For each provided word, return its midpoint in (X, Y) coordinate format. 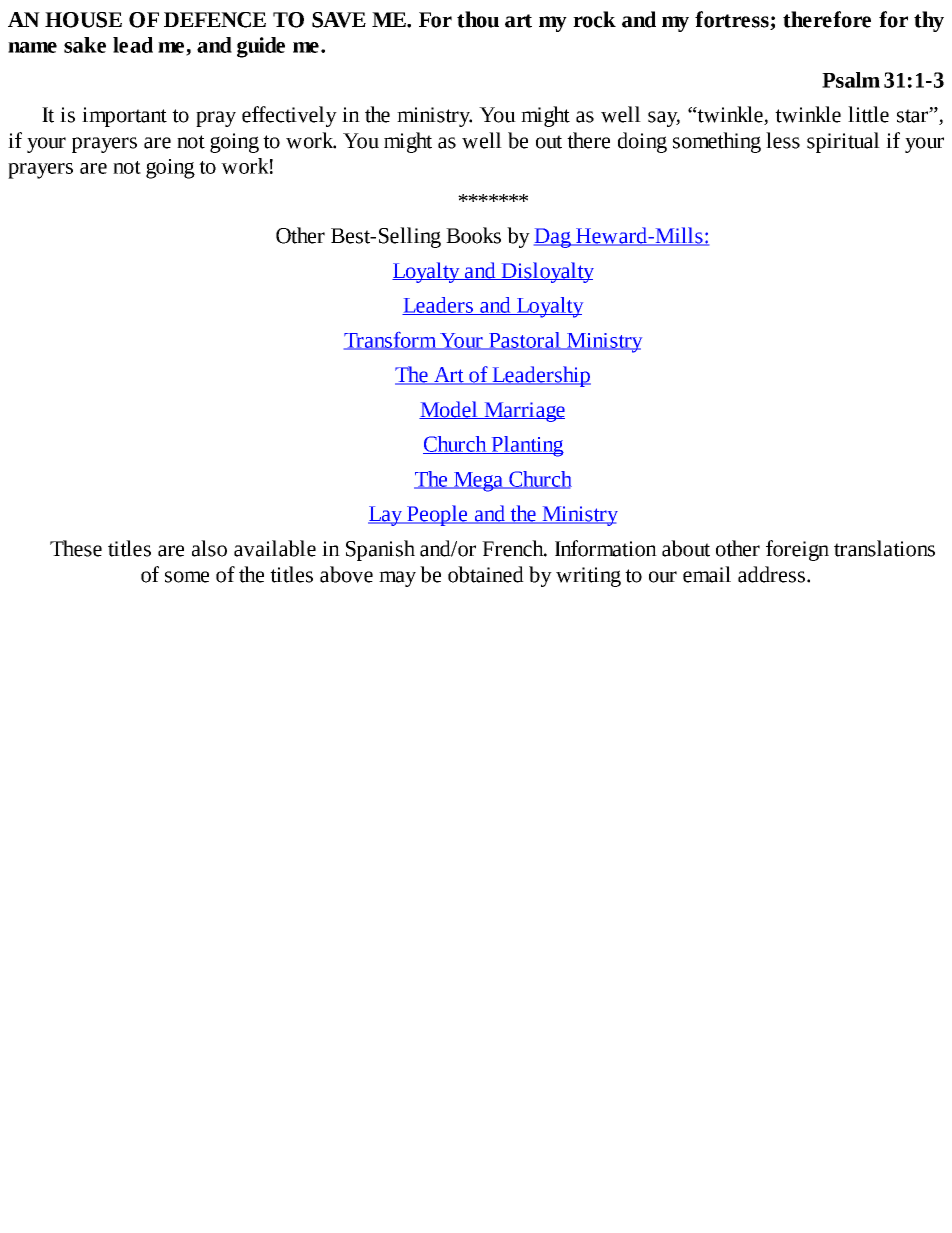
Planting (526, 446)
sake (85, 45)
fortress (733, 20)
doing (642, 142)
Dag (553, 238)
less (783, 140)
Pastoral (525, 341)
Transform (391, 341)
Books (473, 235)
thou (478, 19)
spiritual (843, 142)
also (209, 548)
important (124, 117)
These (76, 548)
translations (884, 548)
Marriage (523, 412)
